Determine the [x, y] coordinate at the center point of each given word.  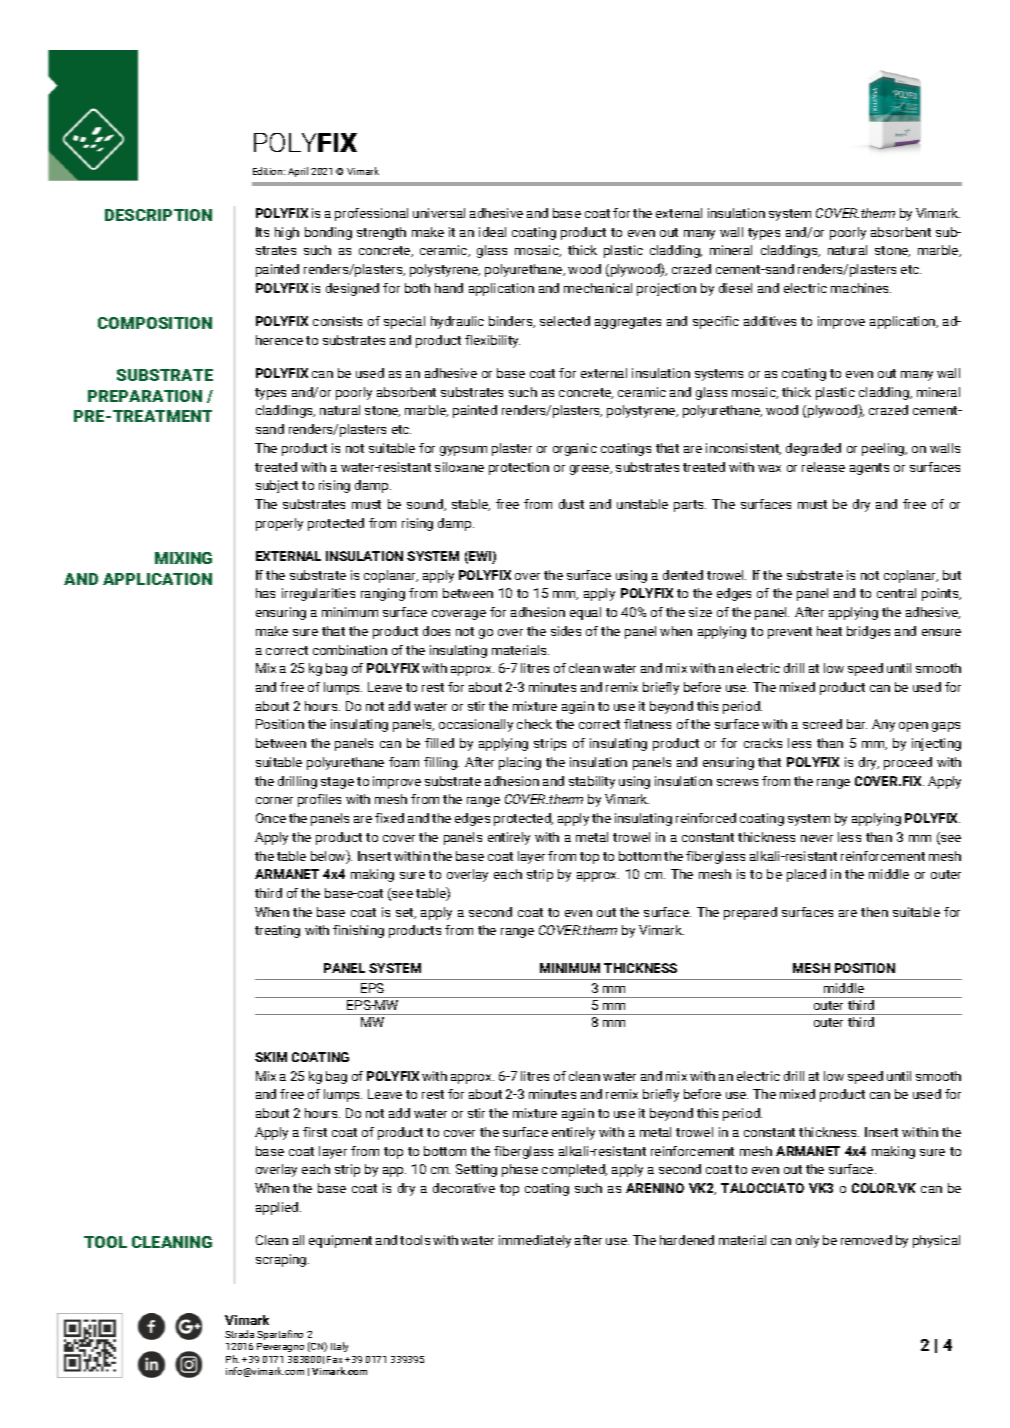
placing [520, 763]
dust [571, 504]
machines [861, 288]
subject [277, 486]
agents [869, 469]
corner [274, 800]
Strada [239, 1334]
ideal [492, 232]
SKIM [271, 1057]
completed [574, 1170]
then [874, 912]
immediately [535, 1241]
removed [866, 1240]
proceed [908, 763]
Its [262, 232]
